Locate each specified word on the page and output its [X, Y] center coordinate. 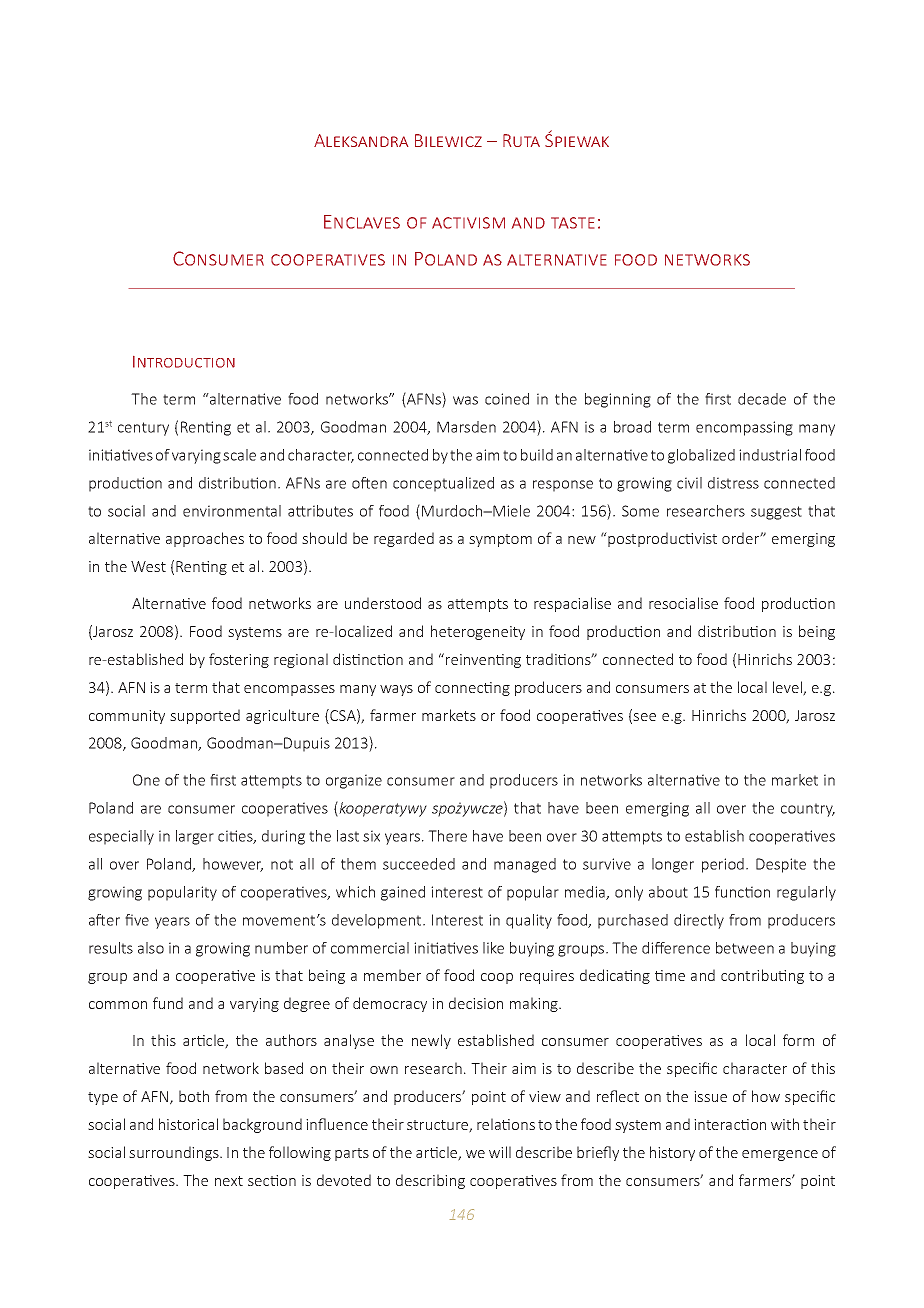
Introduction [184, 362]
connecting [472, 689]
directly [699, 921]
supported [205, 716]
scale [239, 455]
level [788, 688]
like [493, 948]
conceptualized [443, 484]
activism [468, 223]
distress [733, 483]
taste [572, 223]
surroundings [175, 1153]
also [151, 948]
